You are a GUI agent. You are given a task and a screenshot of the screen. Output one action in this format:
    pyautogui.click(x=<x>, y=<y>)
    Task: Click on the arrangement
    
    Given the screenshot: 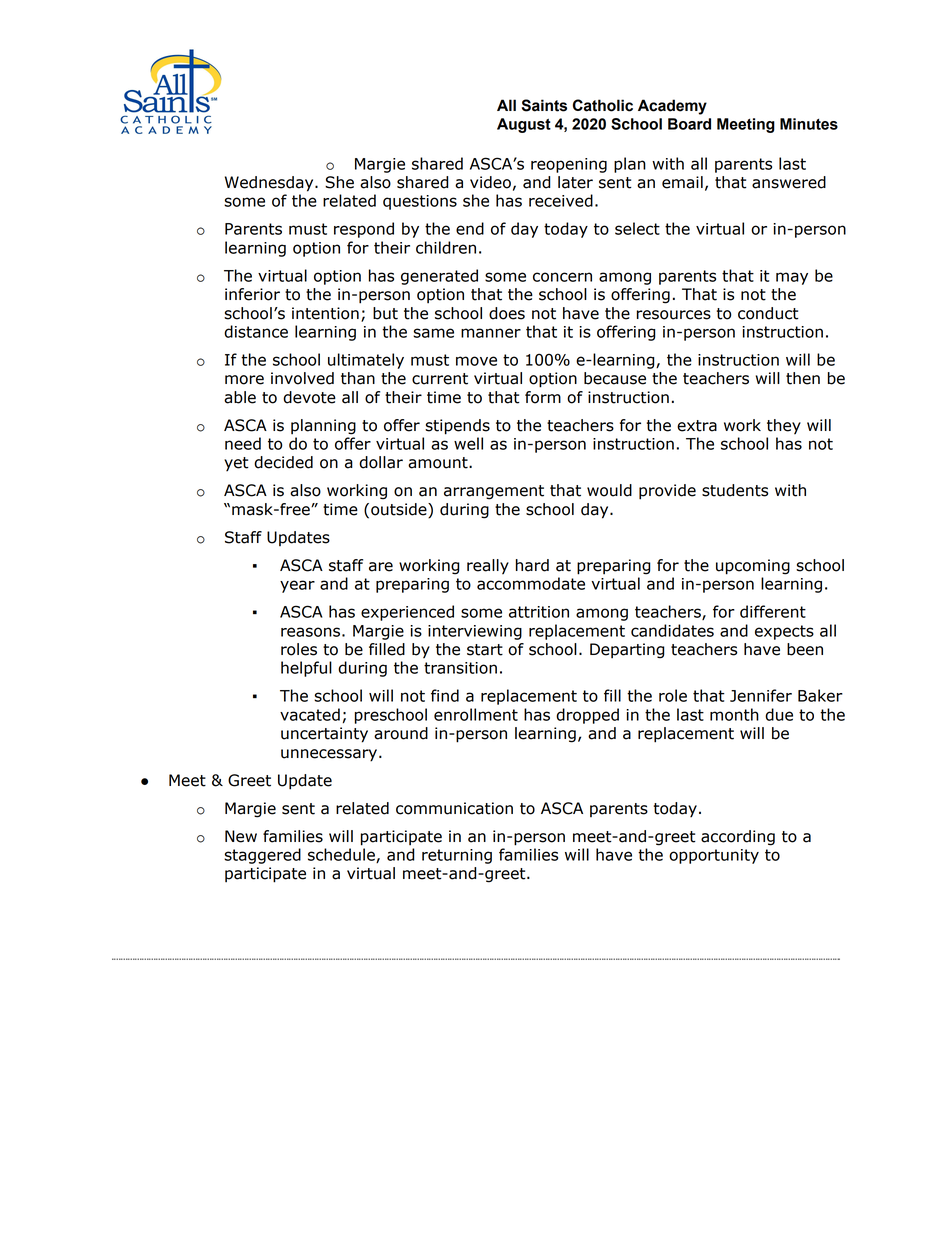 What is the action you would take?
    pyautogui.click(x=494, y=492)
